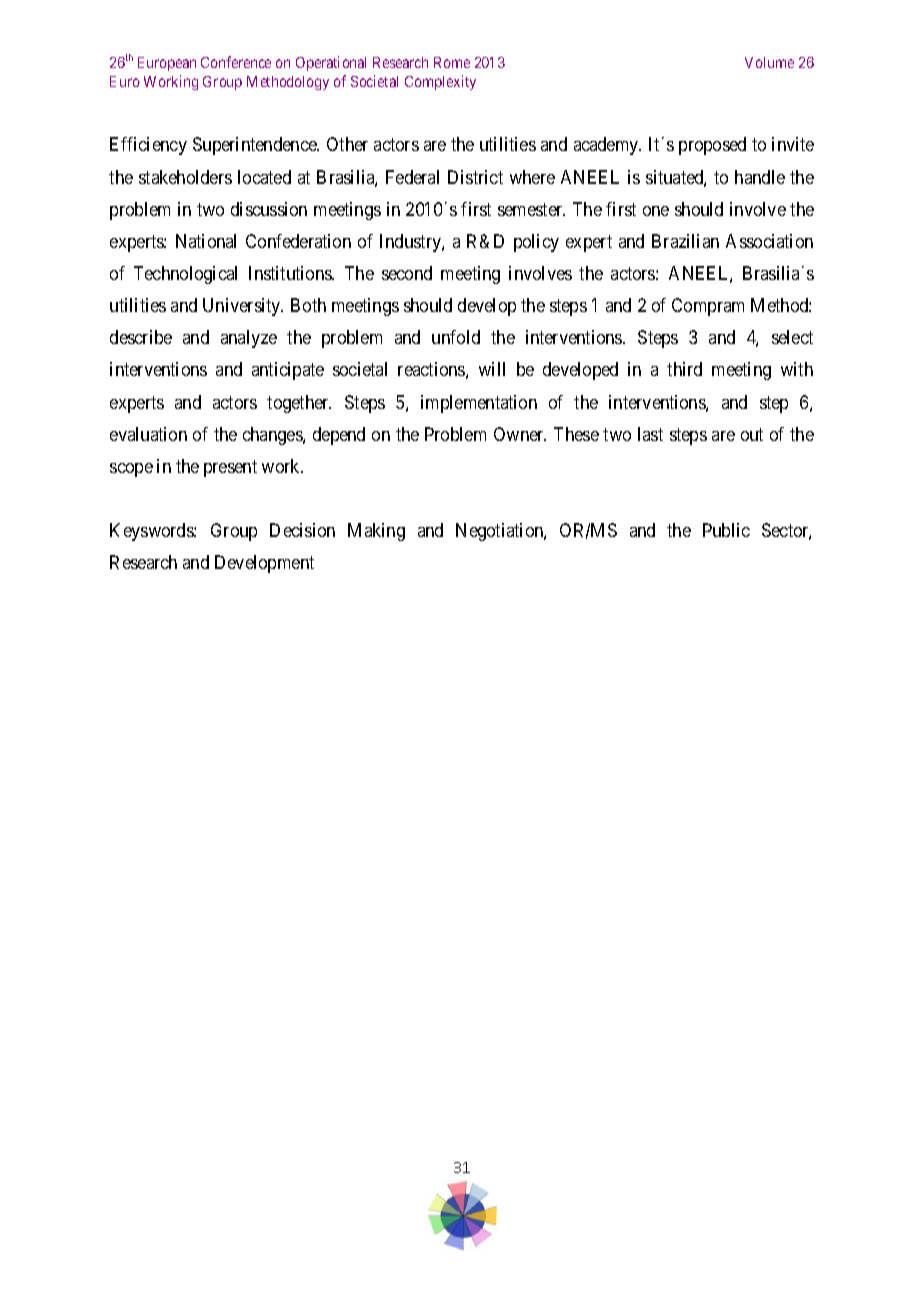 This screenshot has height=1308, width=924. Describe the element at coordinates (712, 146) in the screenshot. I see `proposed` at that location.
